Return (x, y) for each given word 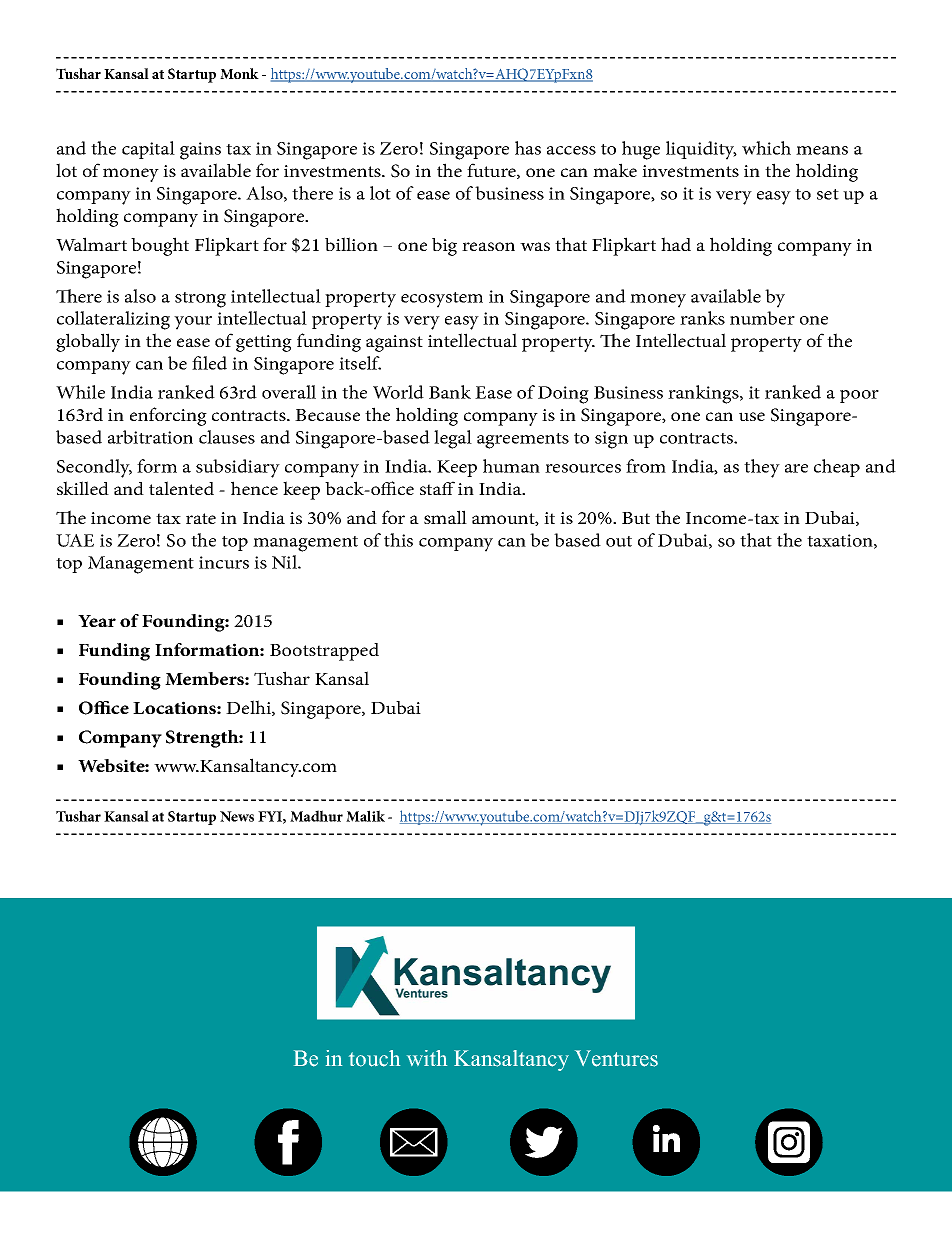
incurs (224, 562)
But (636, 518)
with (427, 1058)
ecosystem (442, 300)
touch (374, 1058)
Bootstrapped (324, 652)
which (766, 148)
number (762, 318)
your (193, 323)
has (528, 148)
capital (148, 150)
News (237, 816)
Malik (365, 816)
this (398, 540)
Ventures (616, 1058)
